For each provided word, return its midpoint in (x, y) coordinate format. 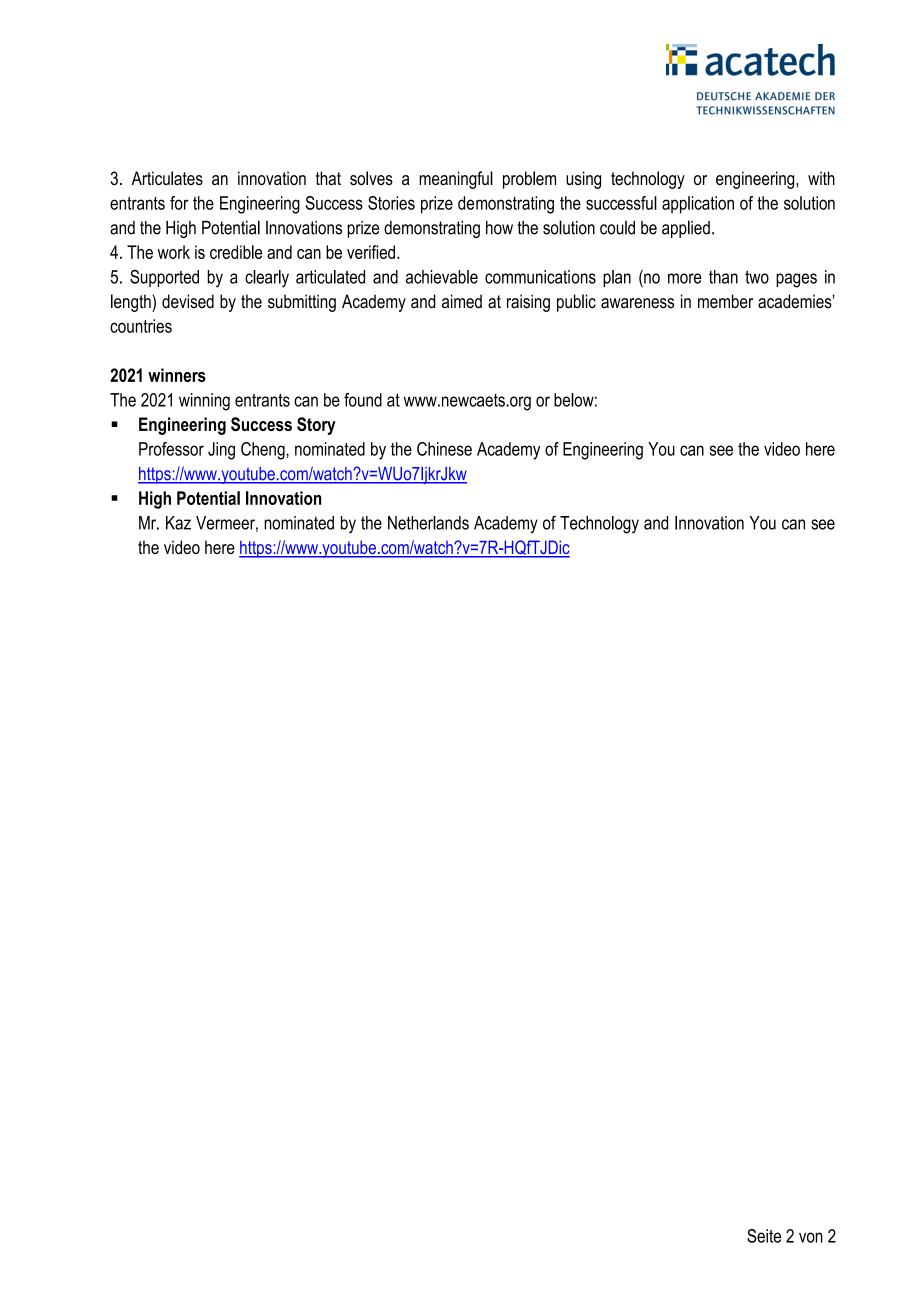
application (698, 205)
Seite (764, 1236)
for (179, 203)
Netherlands (428, 523)
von (811, 1237)
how (499, 228)
